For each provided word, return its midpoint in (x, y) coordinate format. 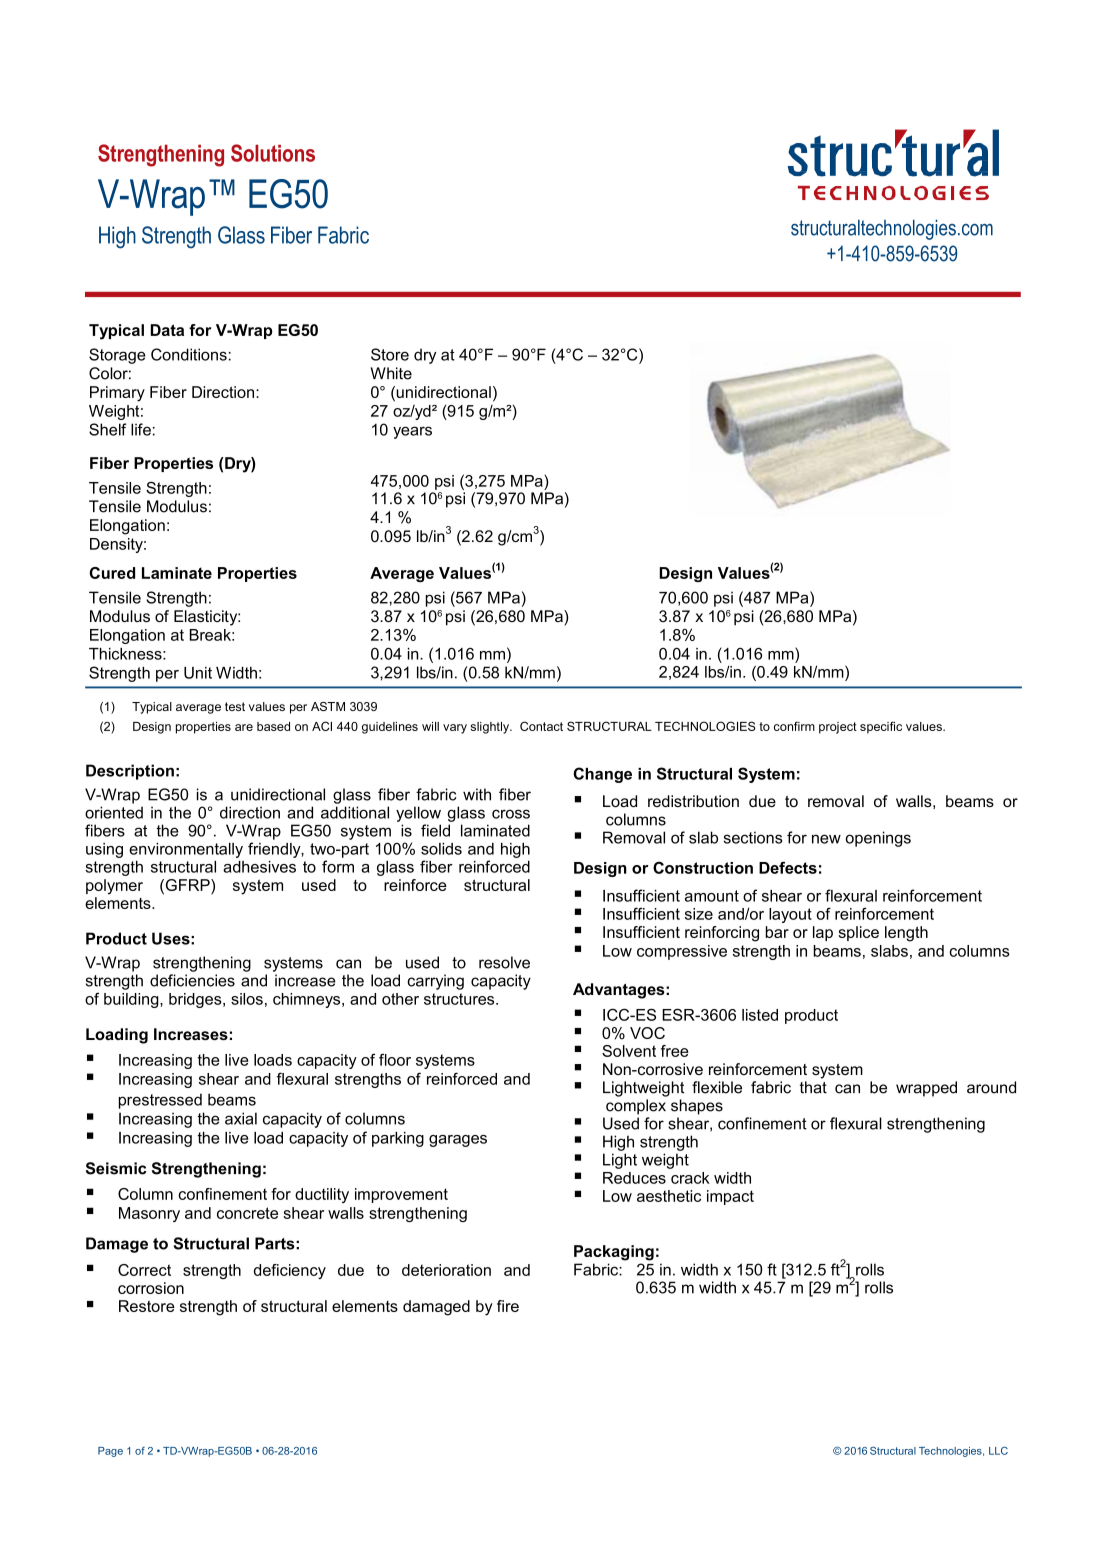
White (391, 373)
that (813, 1087)
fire (508, 1306)
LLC (998, 1451)
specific (881, 727)
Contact (541, 726)
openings (878, 839)
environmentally (186, 850)
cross (511, 814)
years (412, 432)
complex (636, 1107)
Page (110, 1452)
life (141, 429)
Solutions (273, 153)
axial (241, 1118)
